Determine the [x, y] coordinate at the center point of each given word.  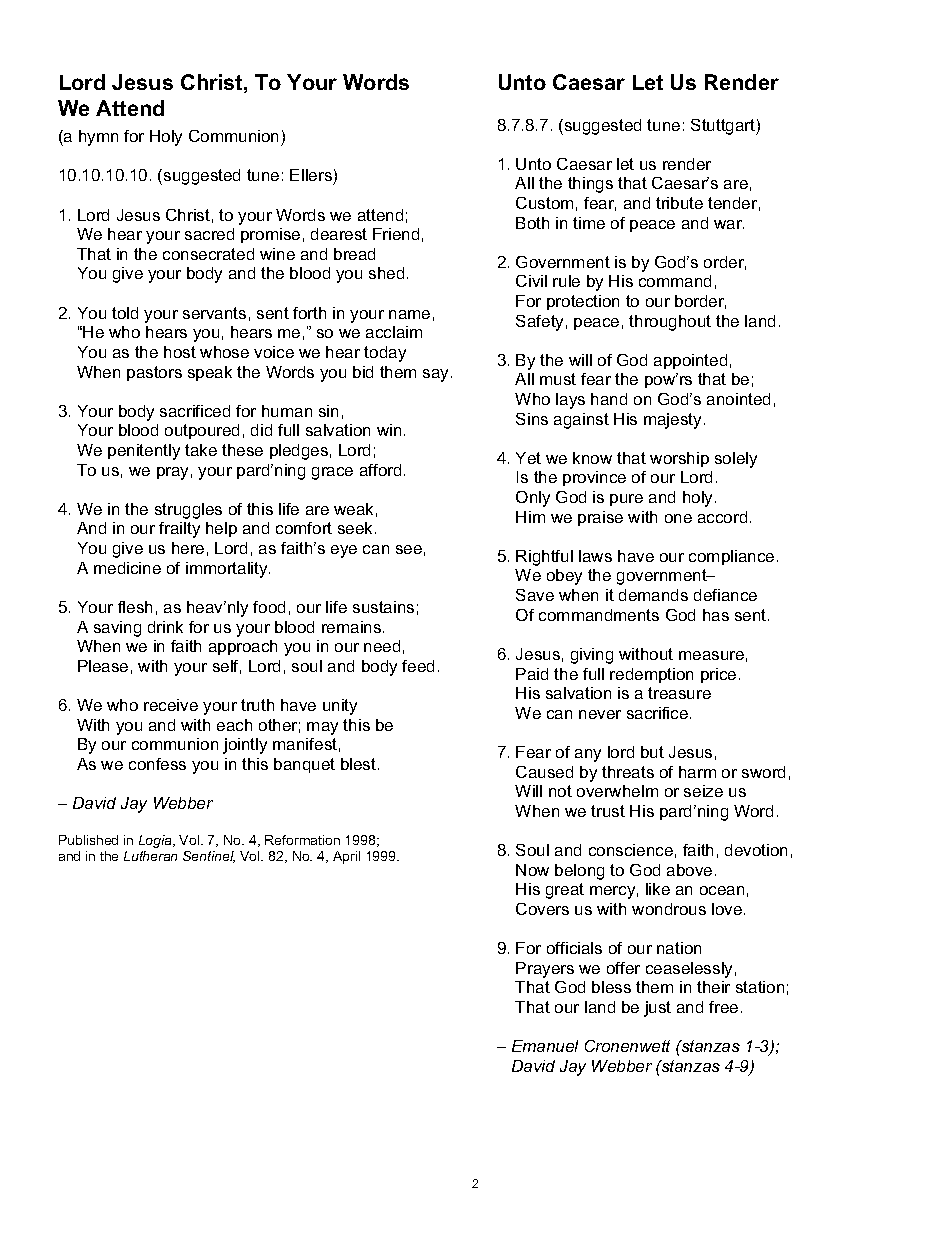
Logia [156, 841]
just [657, 1009]
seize [703, 791]
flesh [135, 607]
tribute [679, 203]
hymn [98, 138]
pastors [154, 373]
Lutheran [150, 856]
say [437, 375]
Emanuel [545, 1046]
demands [653, 595]
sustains [383, 607]
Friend [396, 234]
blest [360, 764]
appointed [690, 361]
